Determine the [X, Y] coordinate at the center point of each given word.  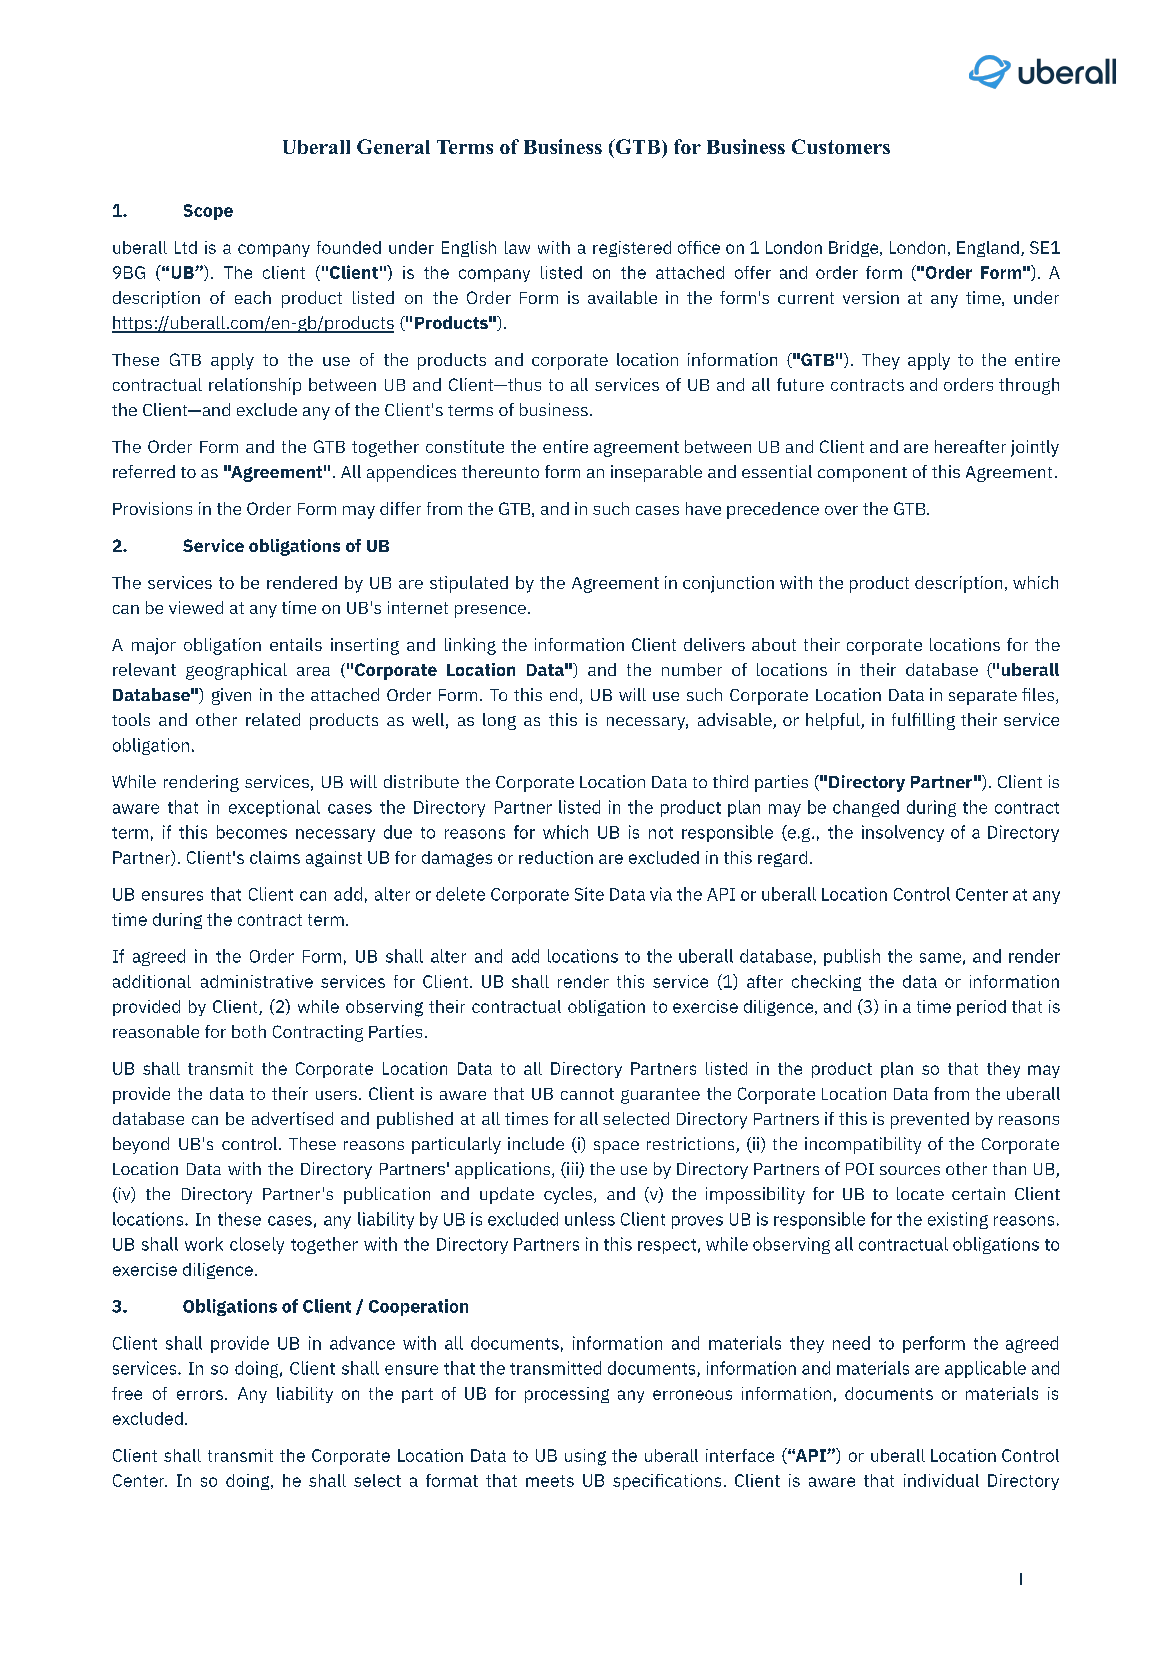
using [585, 1457]
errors [200, 1395]
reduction [556, 857]
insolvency [903, 833]
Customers [841, 146]
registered [632, 249]
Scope [208, 212]
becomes [252, 832]
